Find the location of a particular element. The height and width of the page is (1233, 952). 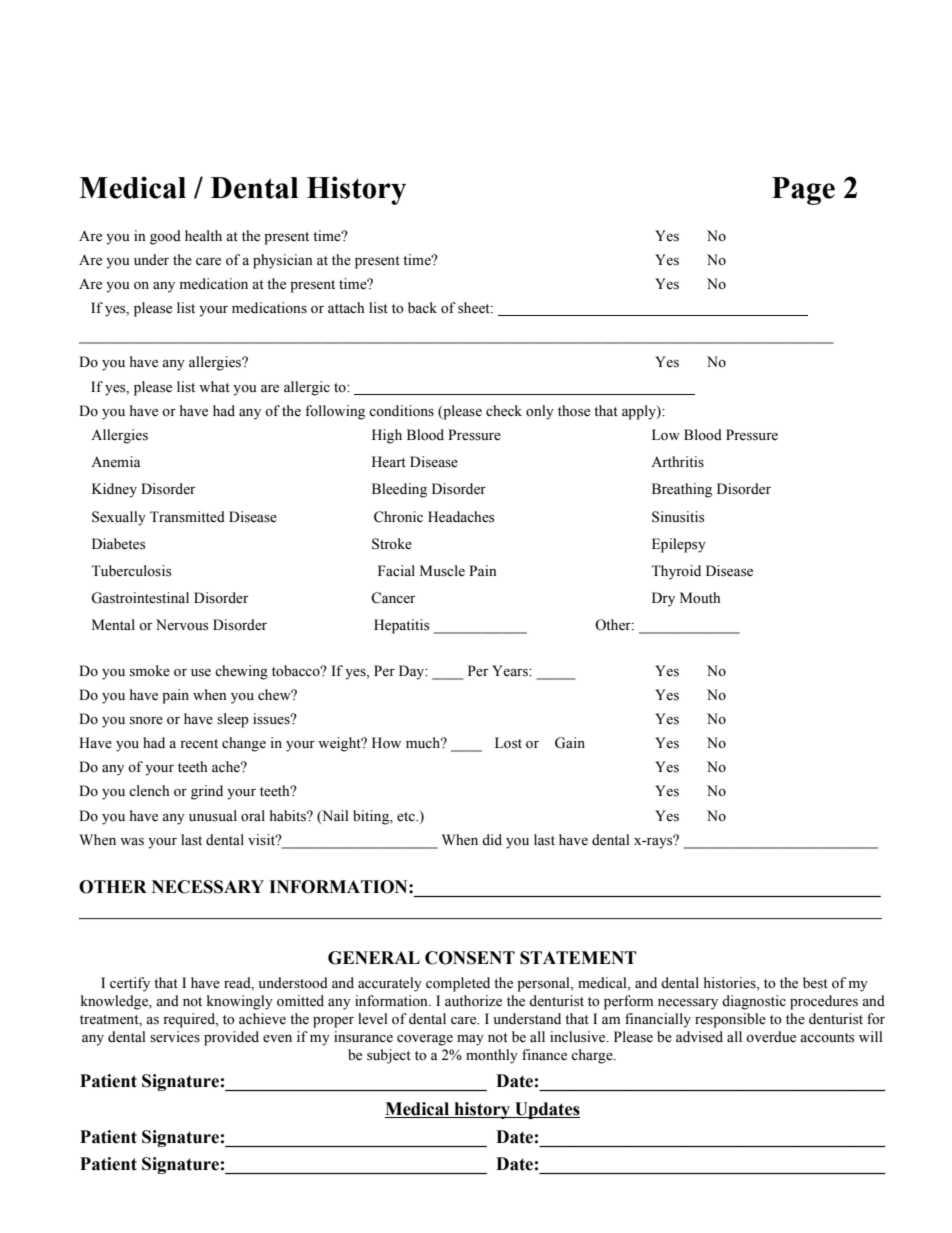

Lost is located at coordinates (508, 743).
